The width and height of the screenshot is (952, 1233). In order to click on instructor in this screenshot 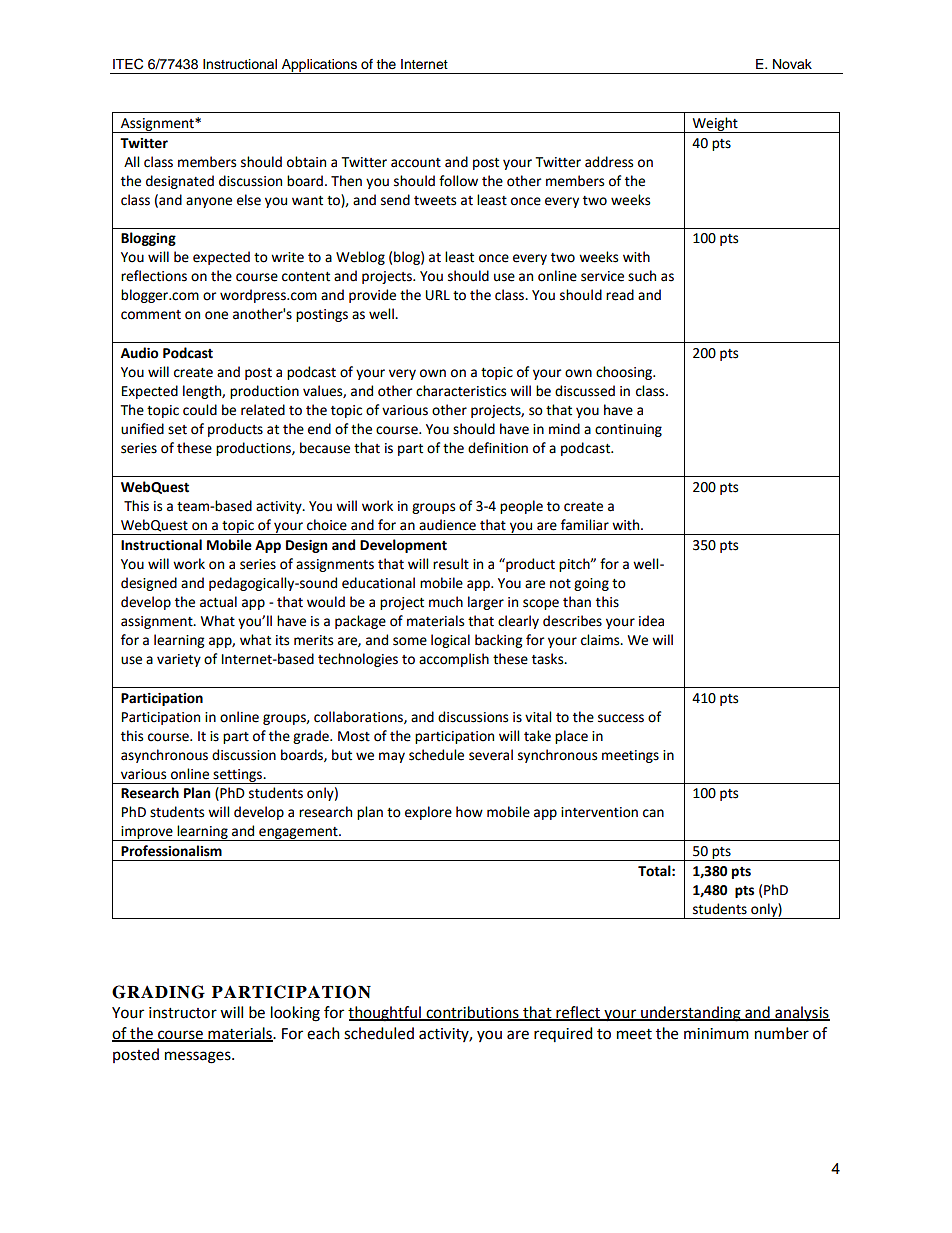, I will do `click(183, 1013)`.
